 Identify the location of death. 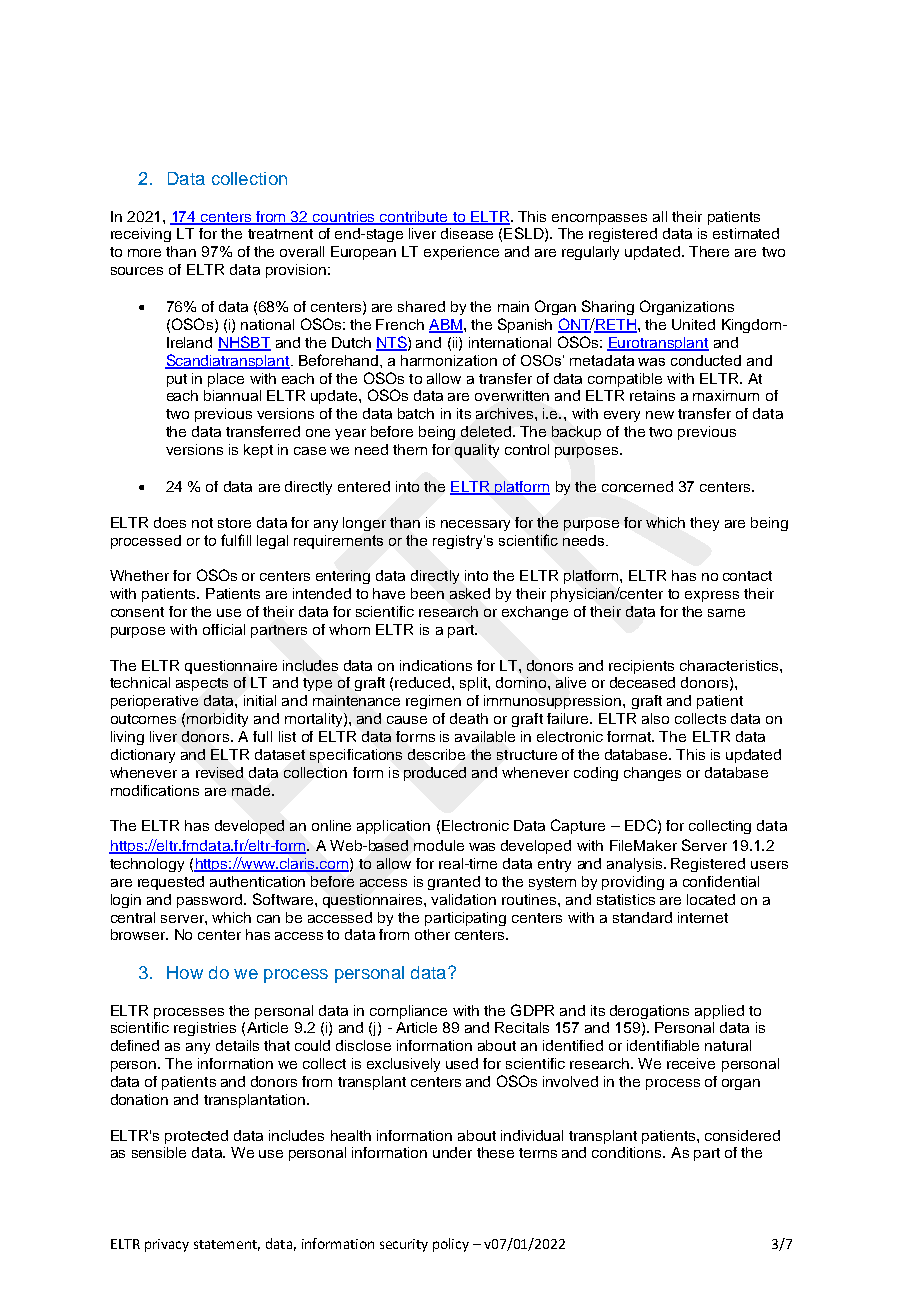
(469, 718).
